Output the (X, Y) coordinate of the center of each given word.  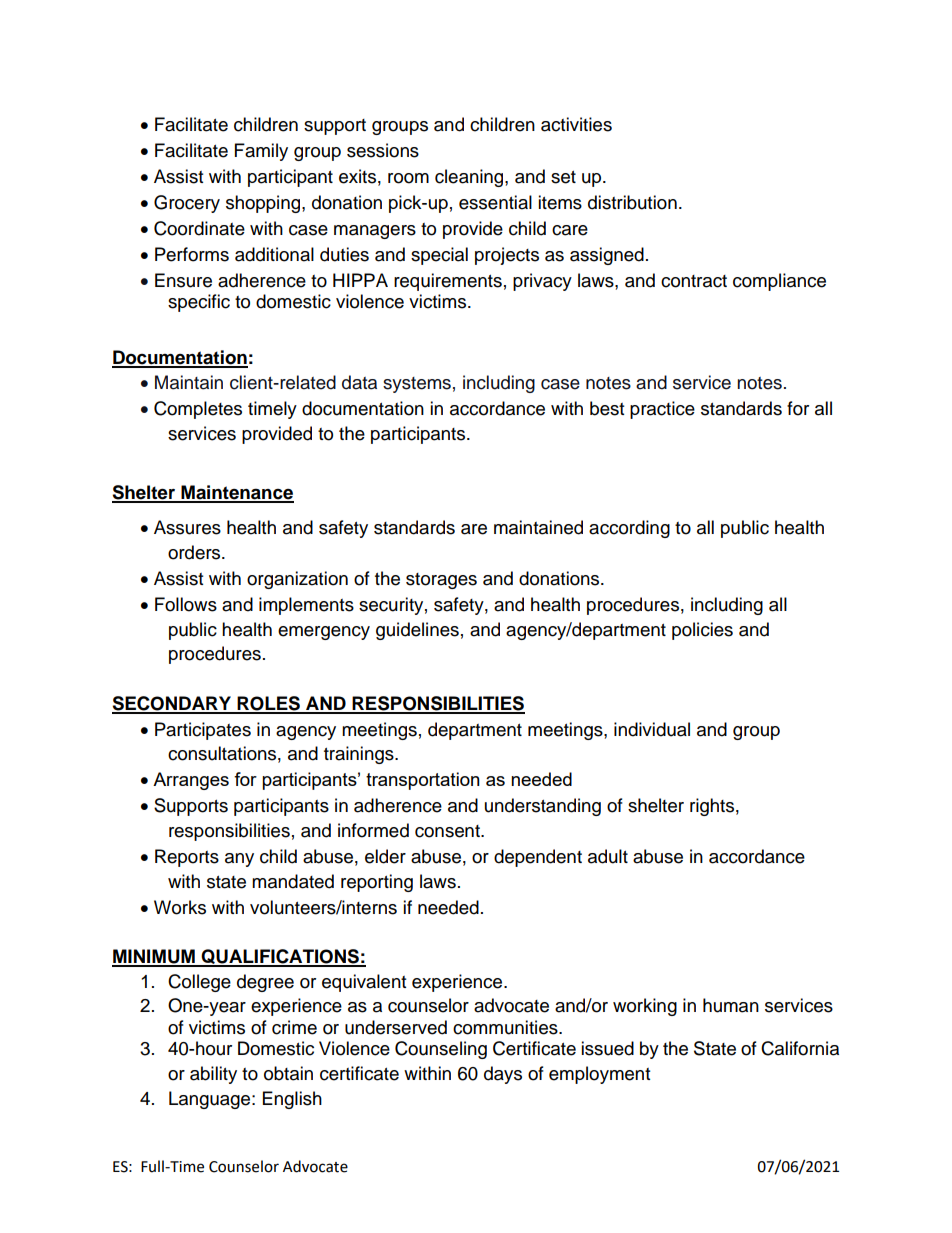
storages (441, 581)
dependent (538, 858)
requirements (448, 282)
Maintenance (236, 493)
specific (199, 303)
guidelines (417, 631)
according (629, 529)
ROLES (268, 704)
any (239, 860)
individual (652, 729)
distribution (632, 202)
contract (694, 281)
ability (213, 1075)
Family (261, 152)
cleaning (470, 178)
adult (608, 856)
